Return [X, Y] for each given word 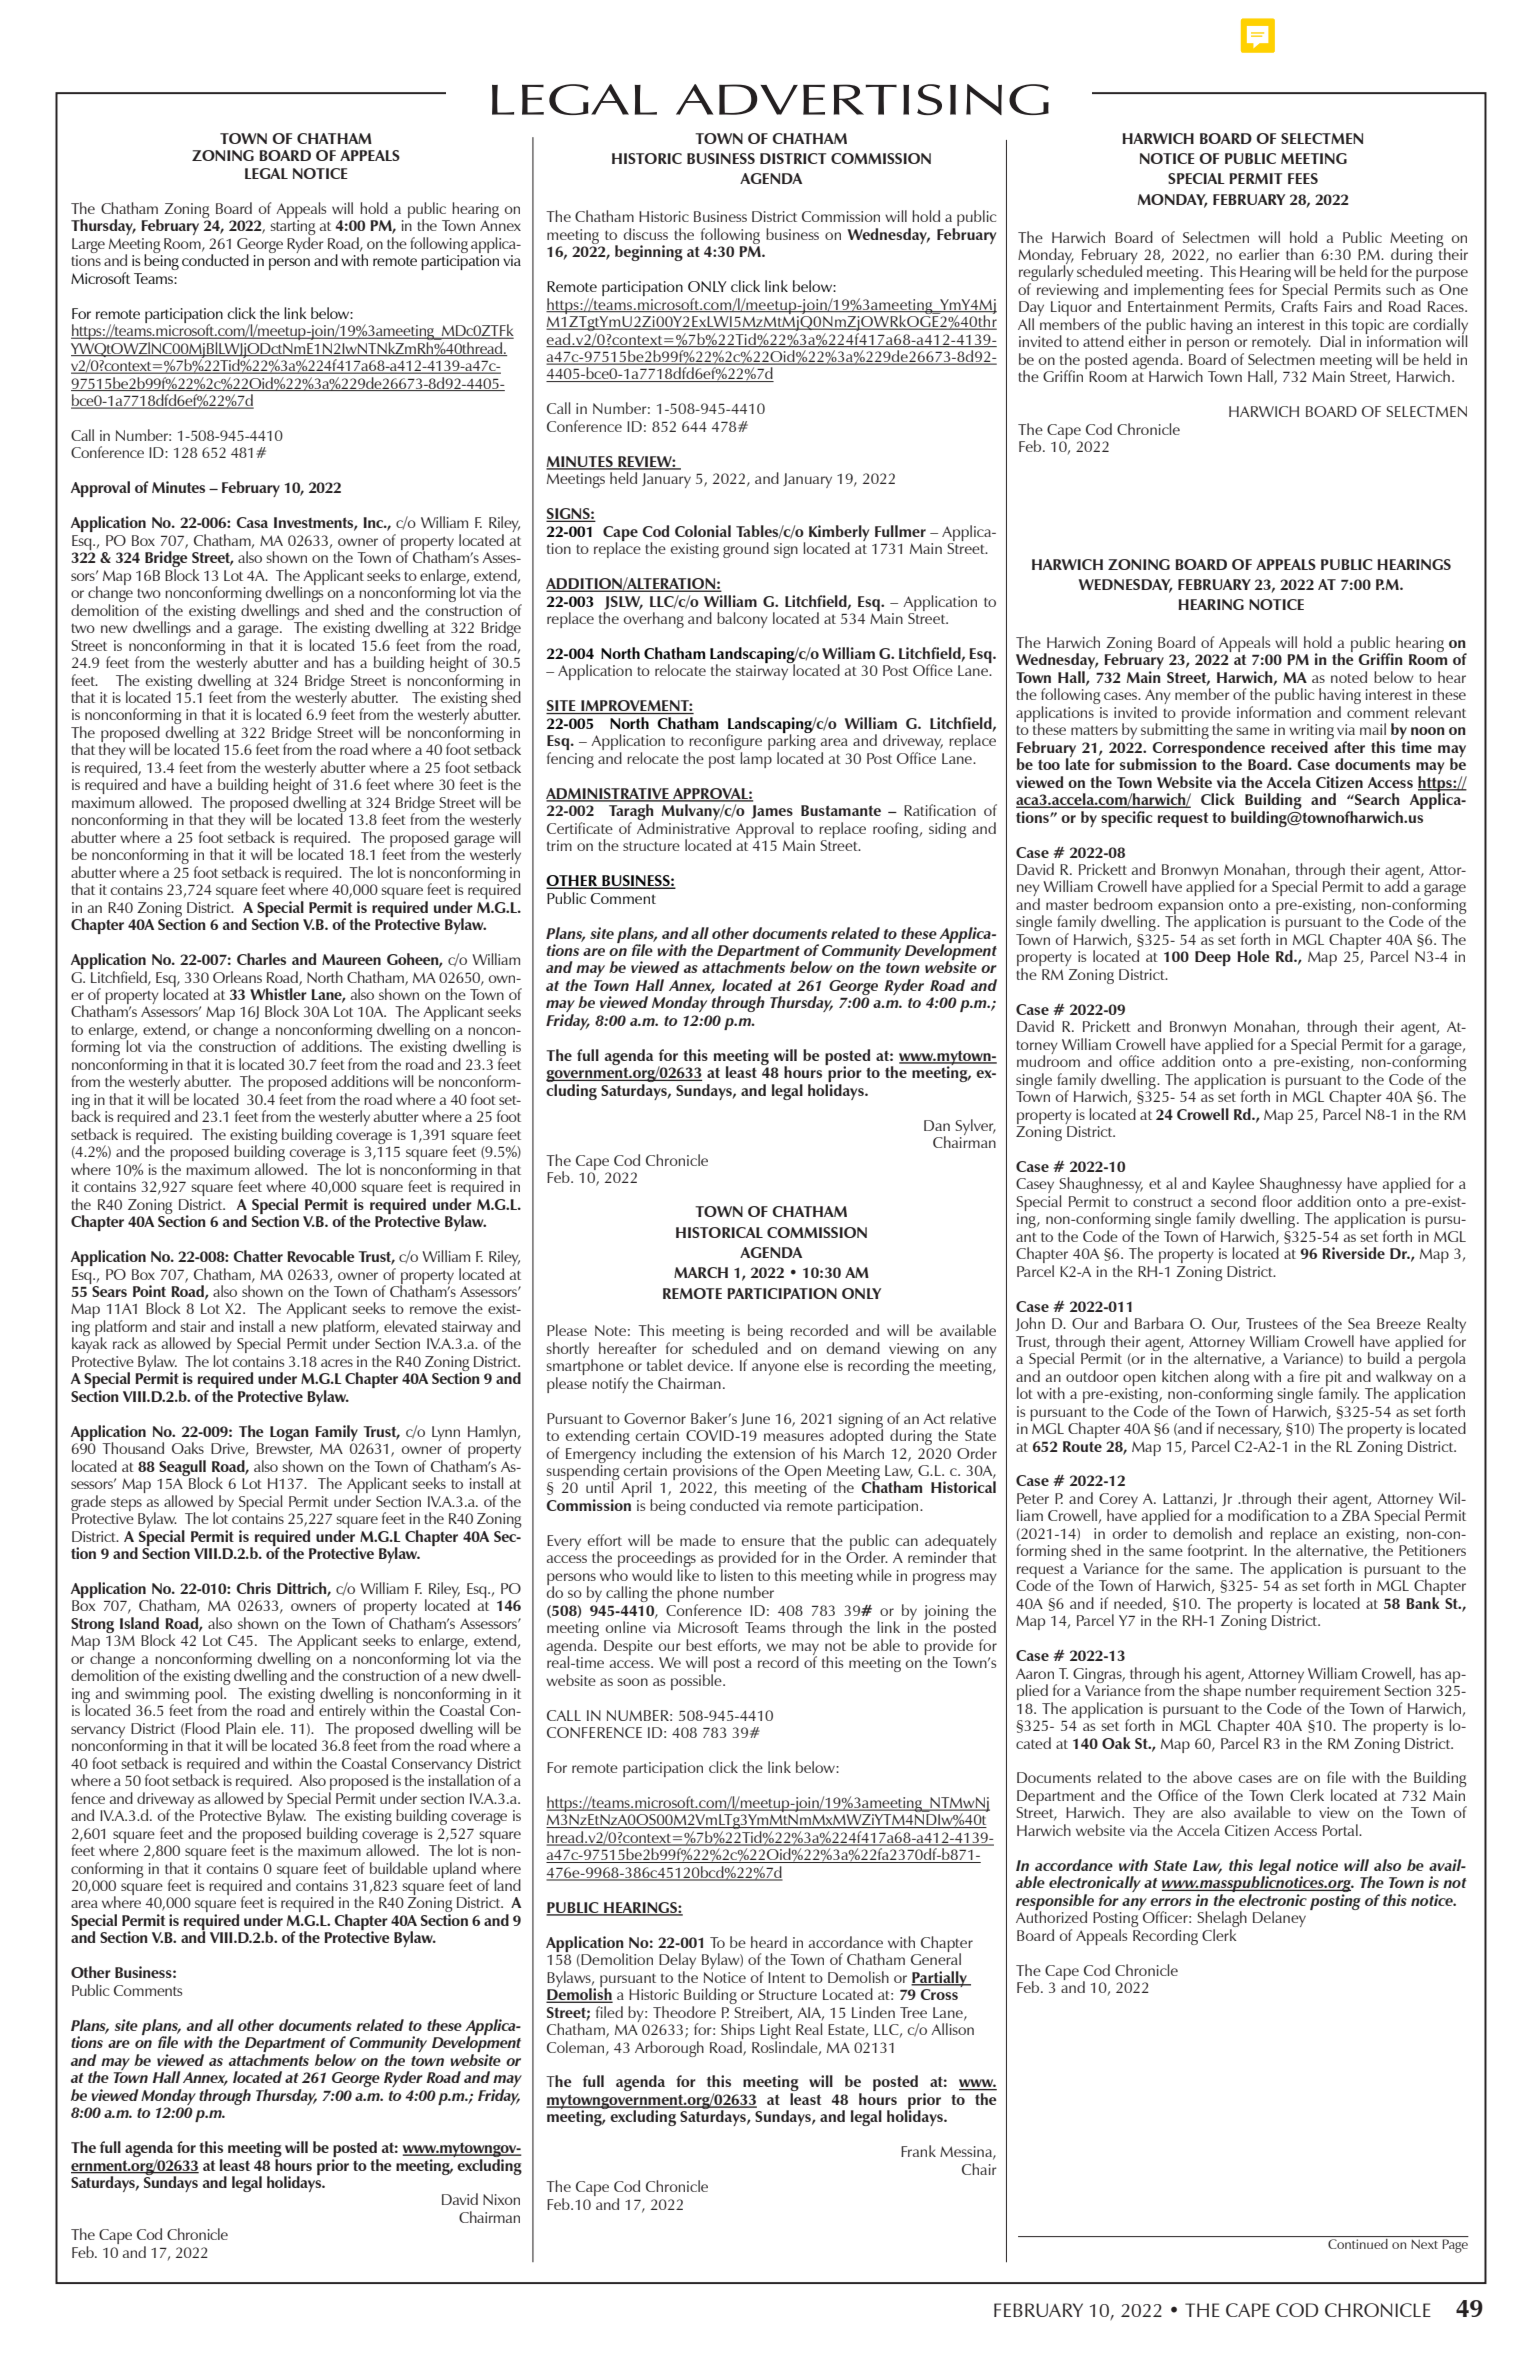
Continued [1358, 2244]
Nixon [501, 2199]
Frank [918, 2151]
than [1300, 254]
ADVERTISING [862, 99]
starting [293, 229]
